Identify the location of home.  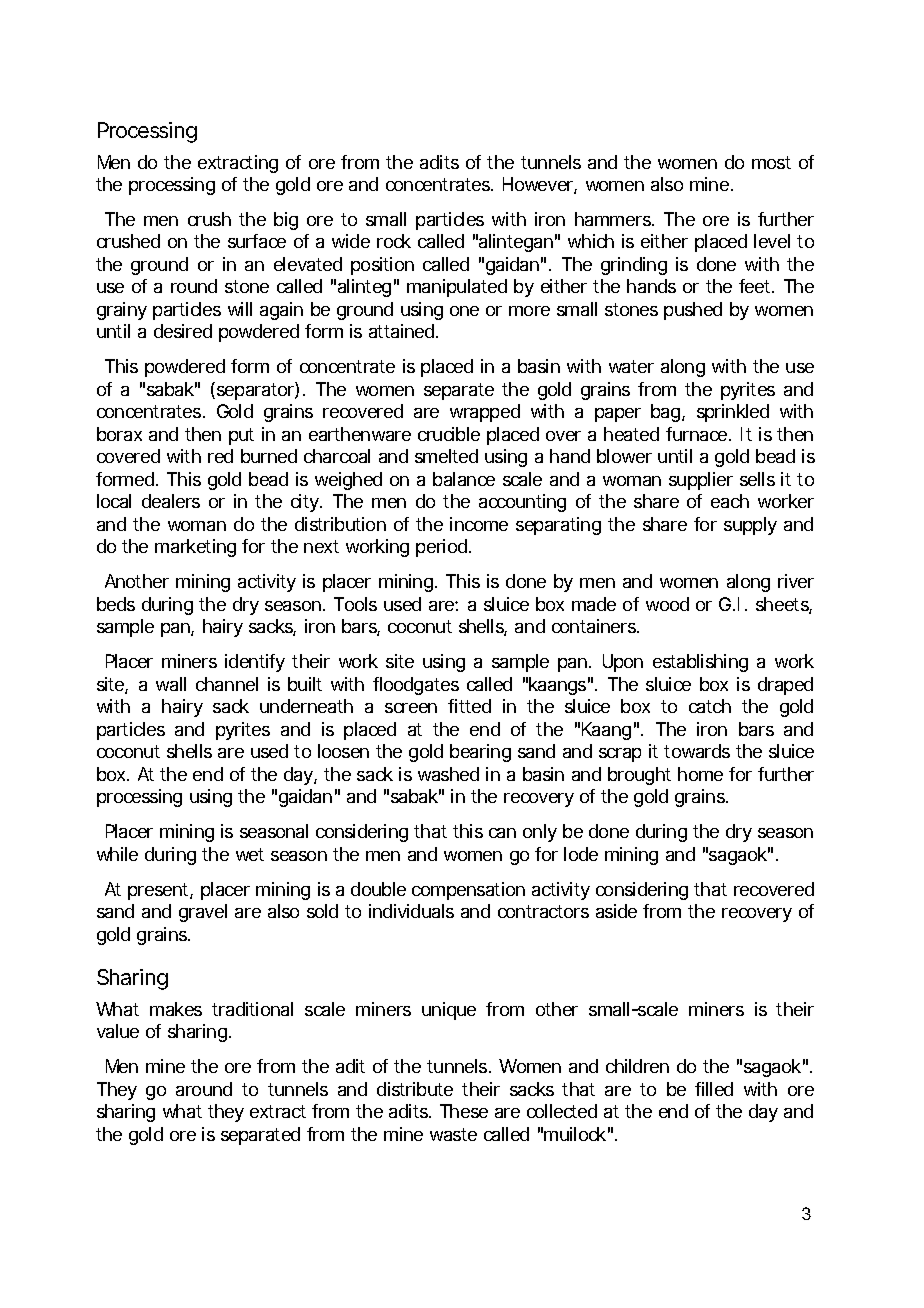
(700, 774).
